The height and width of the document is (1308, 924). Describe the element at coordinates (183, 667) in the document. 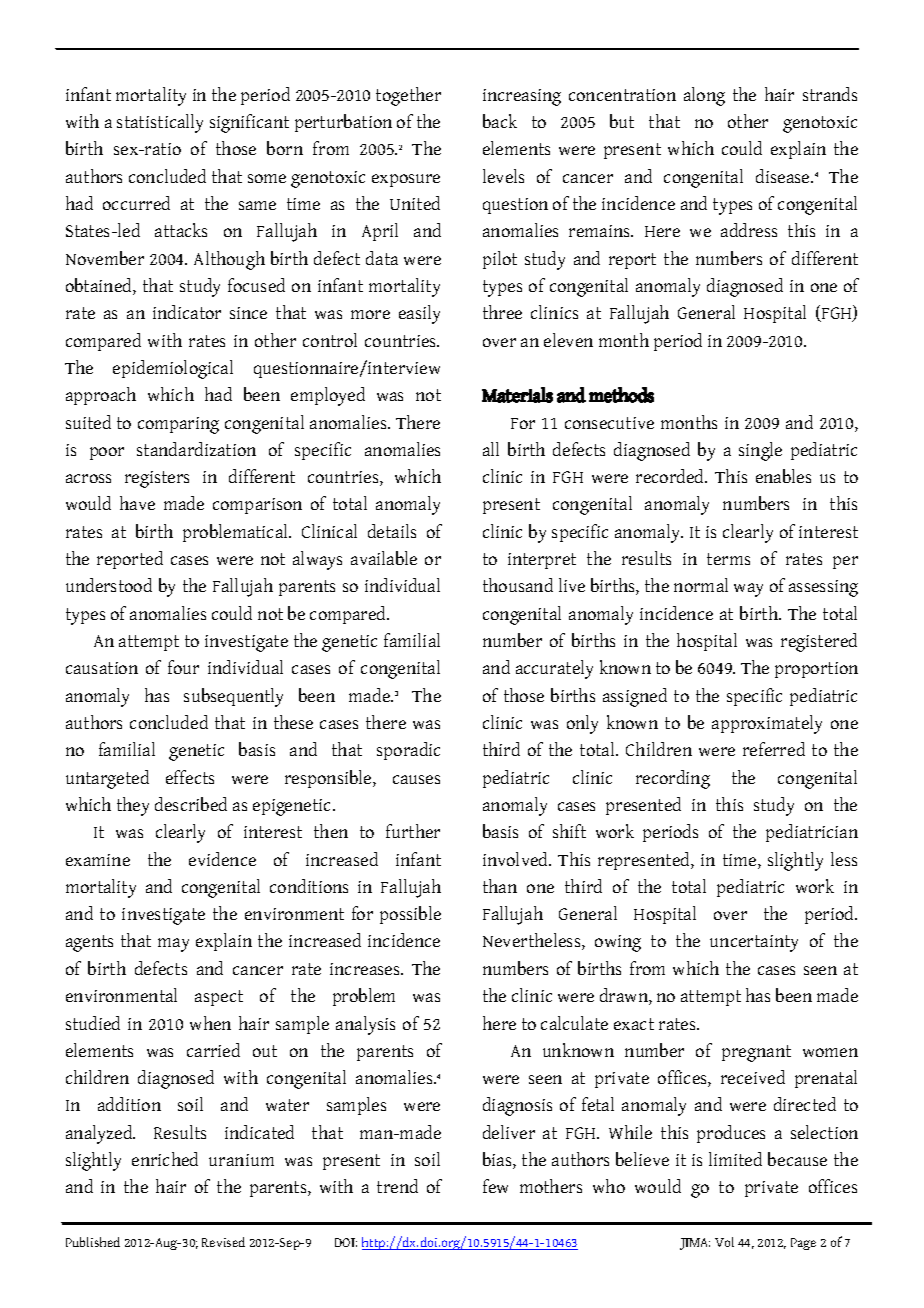

I see `four` at that location.
